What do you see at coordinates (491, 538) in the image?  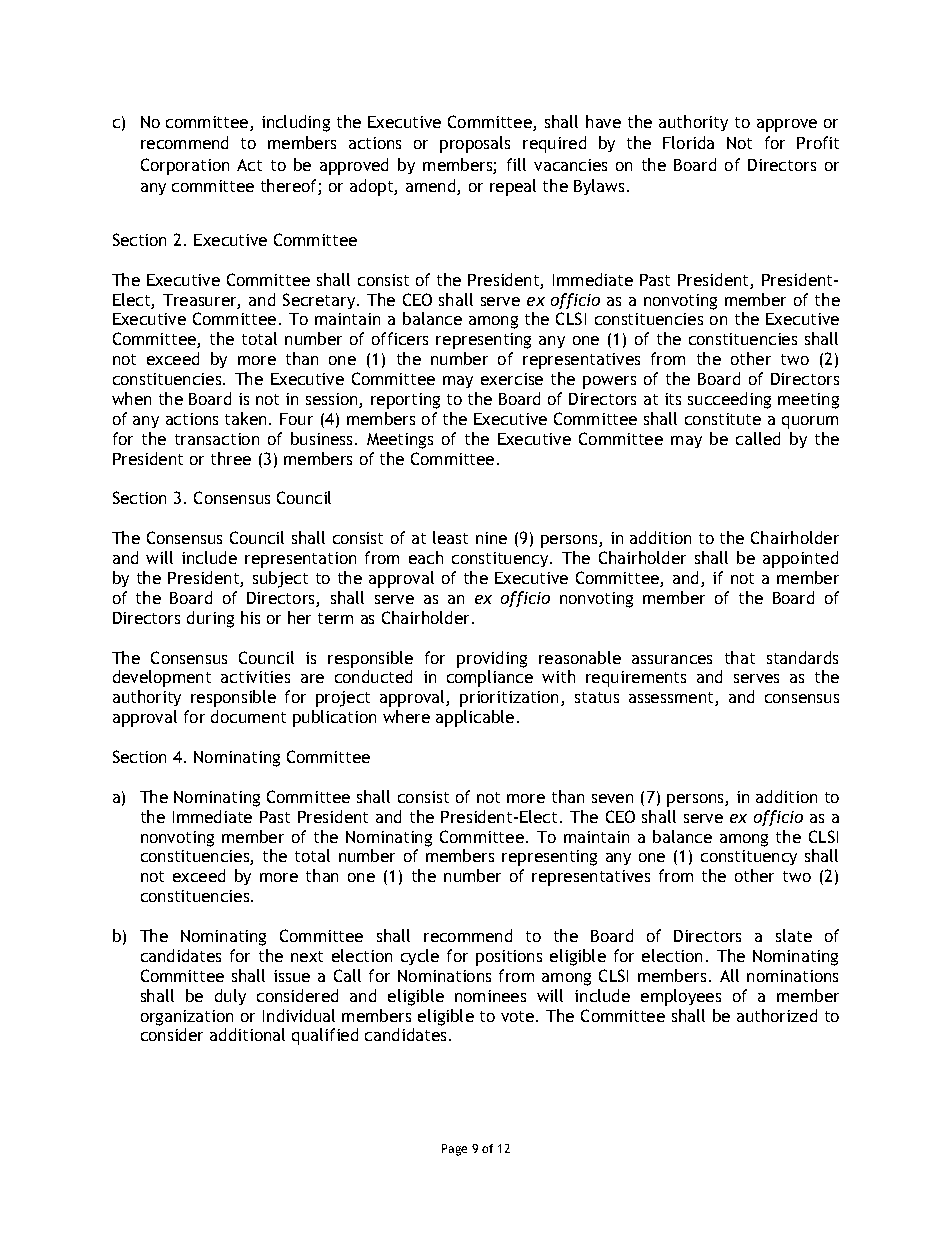 I see `nine` at bounding box center [491, 538].
